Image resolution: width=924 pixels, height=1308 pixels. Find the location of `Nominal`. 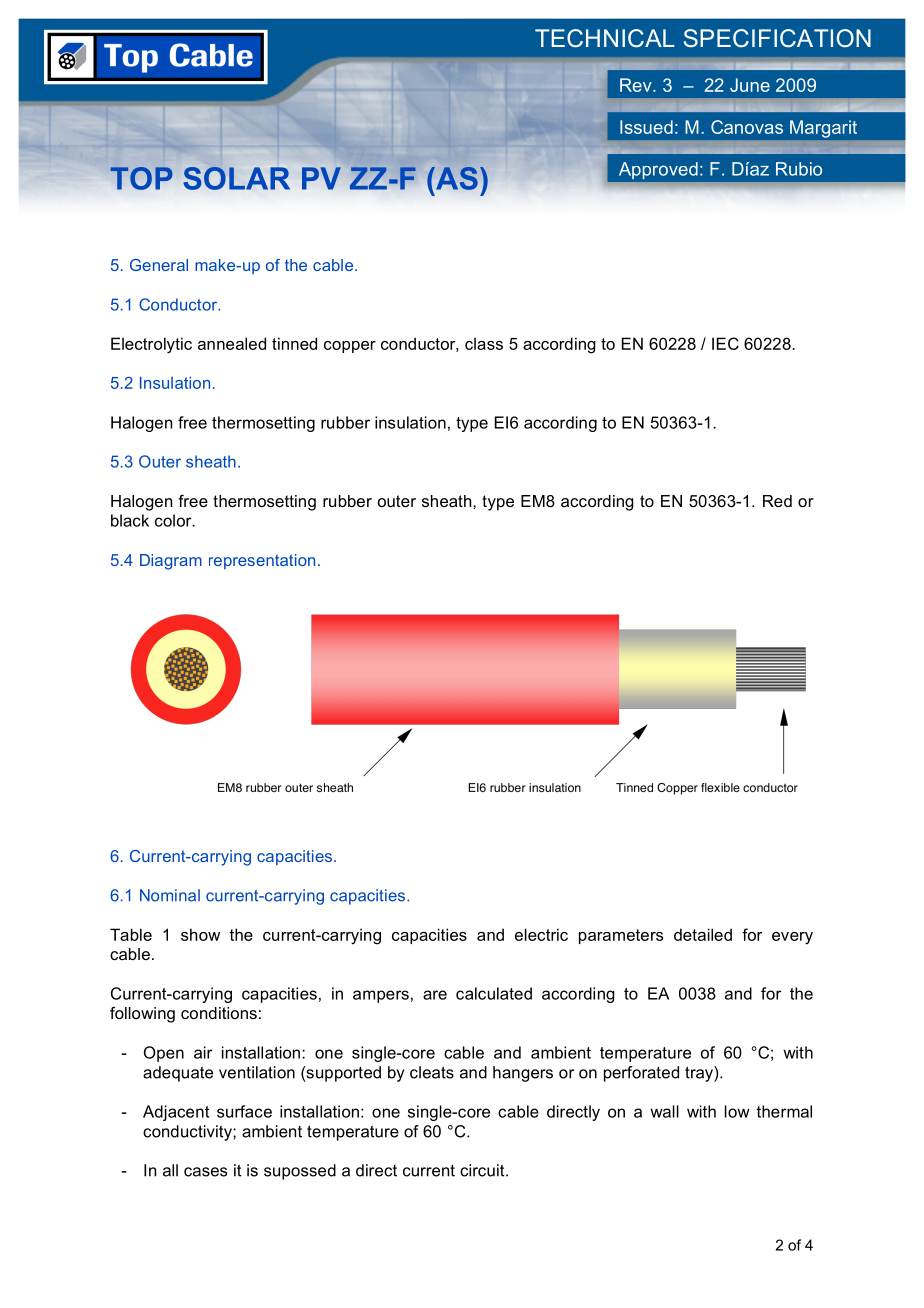

Nominal is located at coordinates (170, 895).
